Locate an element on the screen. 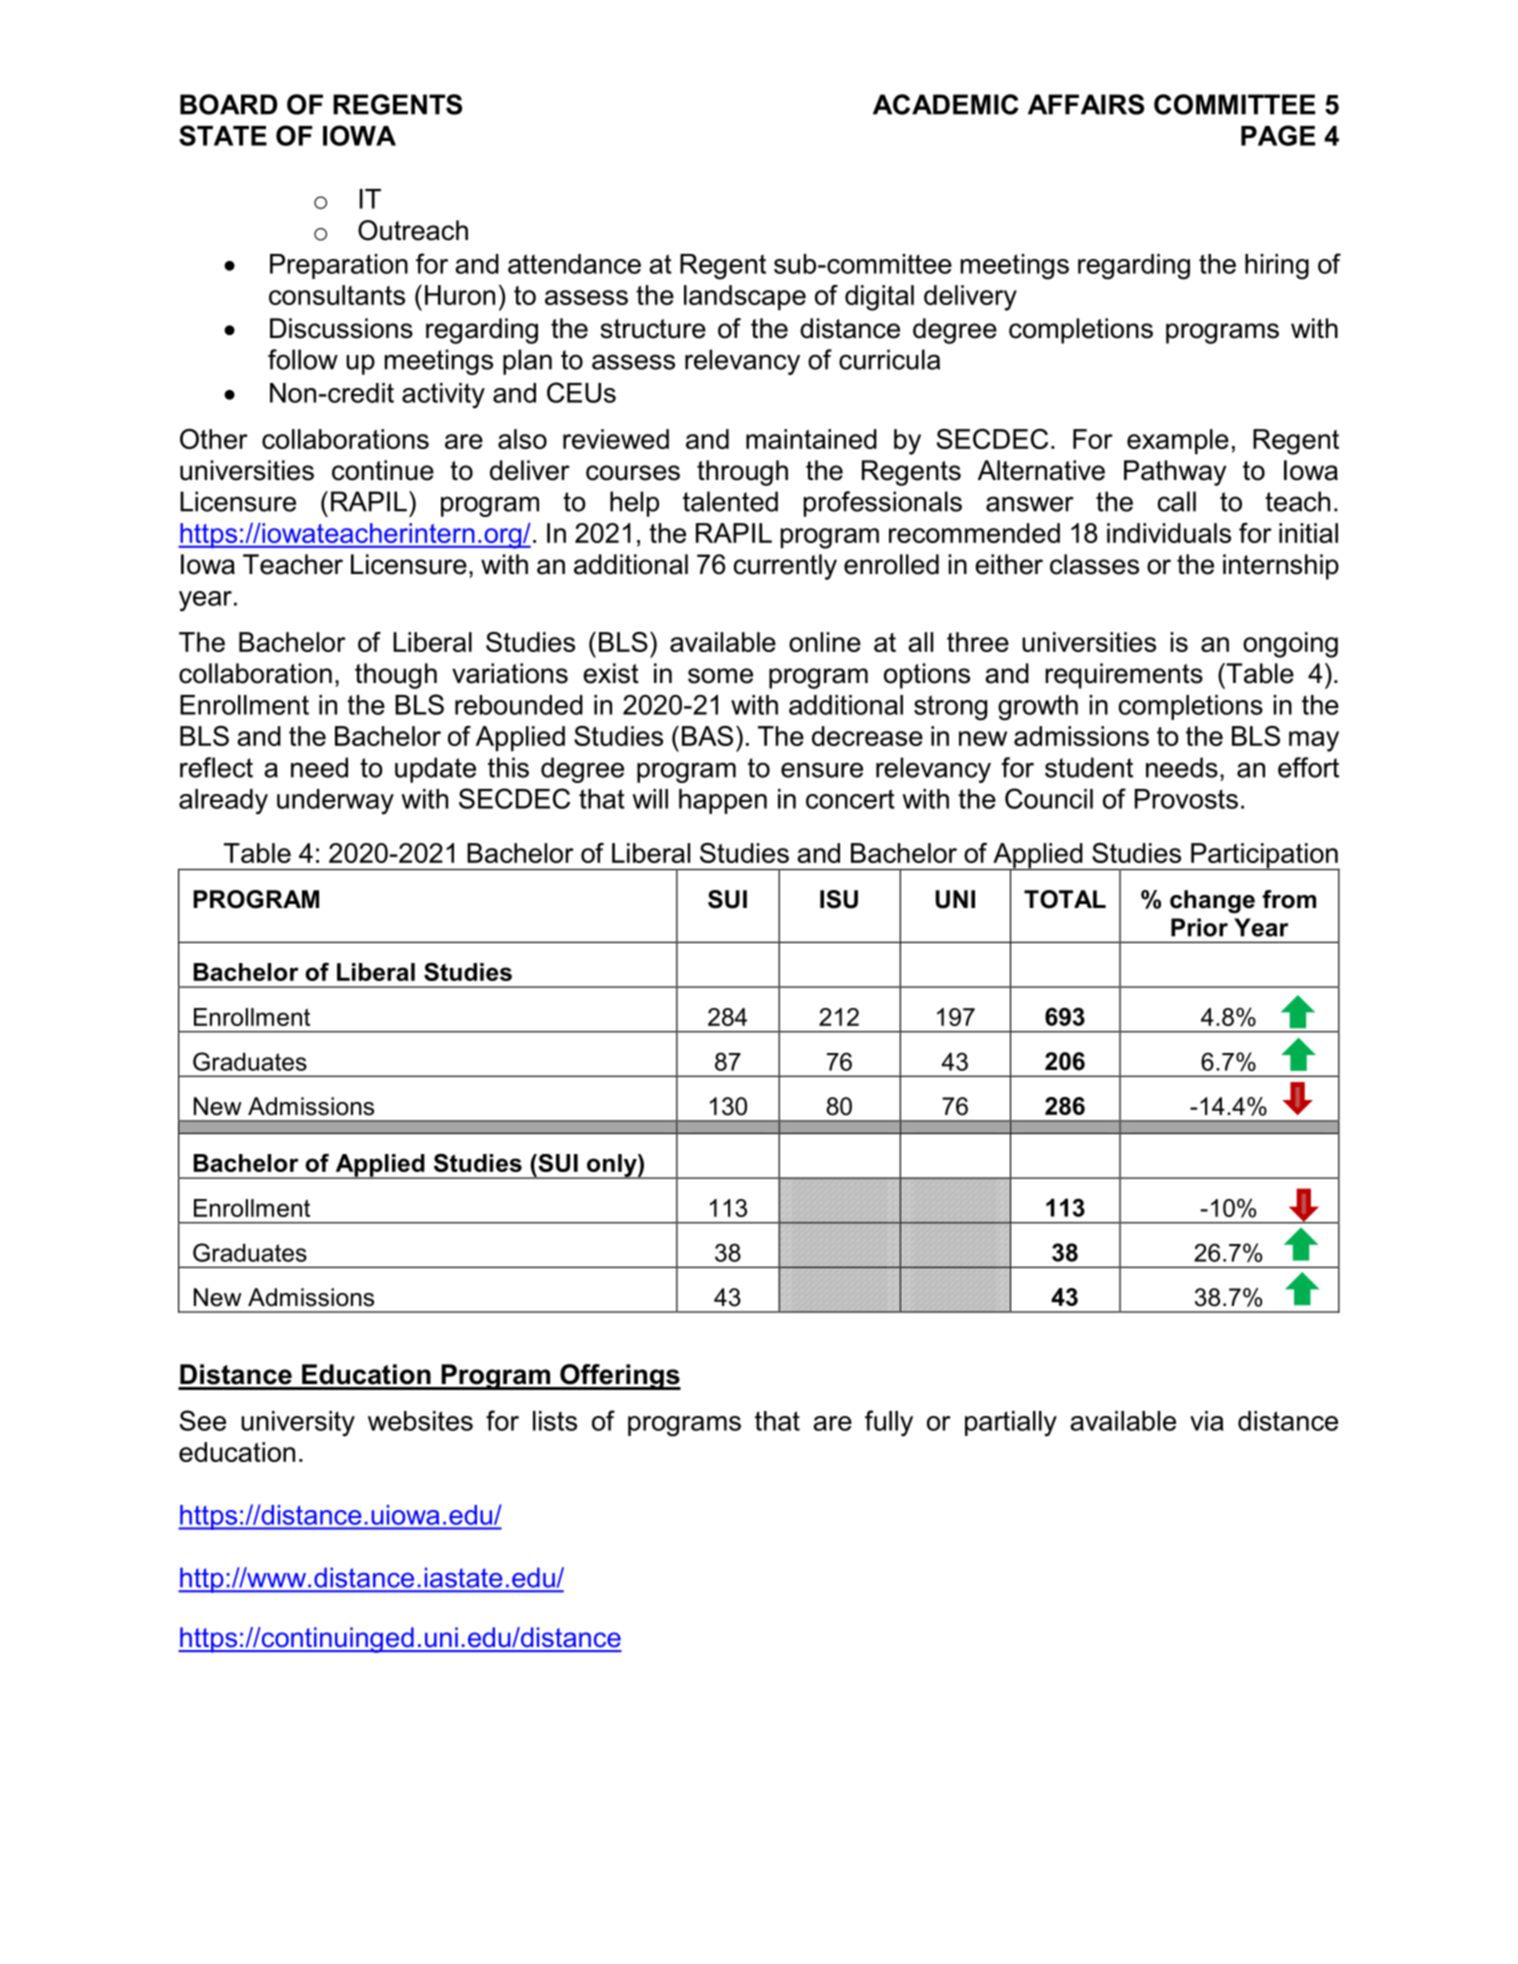 Image resolution: width=1518 pixels, height=1964 pixels. PAGE is located at coordinates (1278, 135).
